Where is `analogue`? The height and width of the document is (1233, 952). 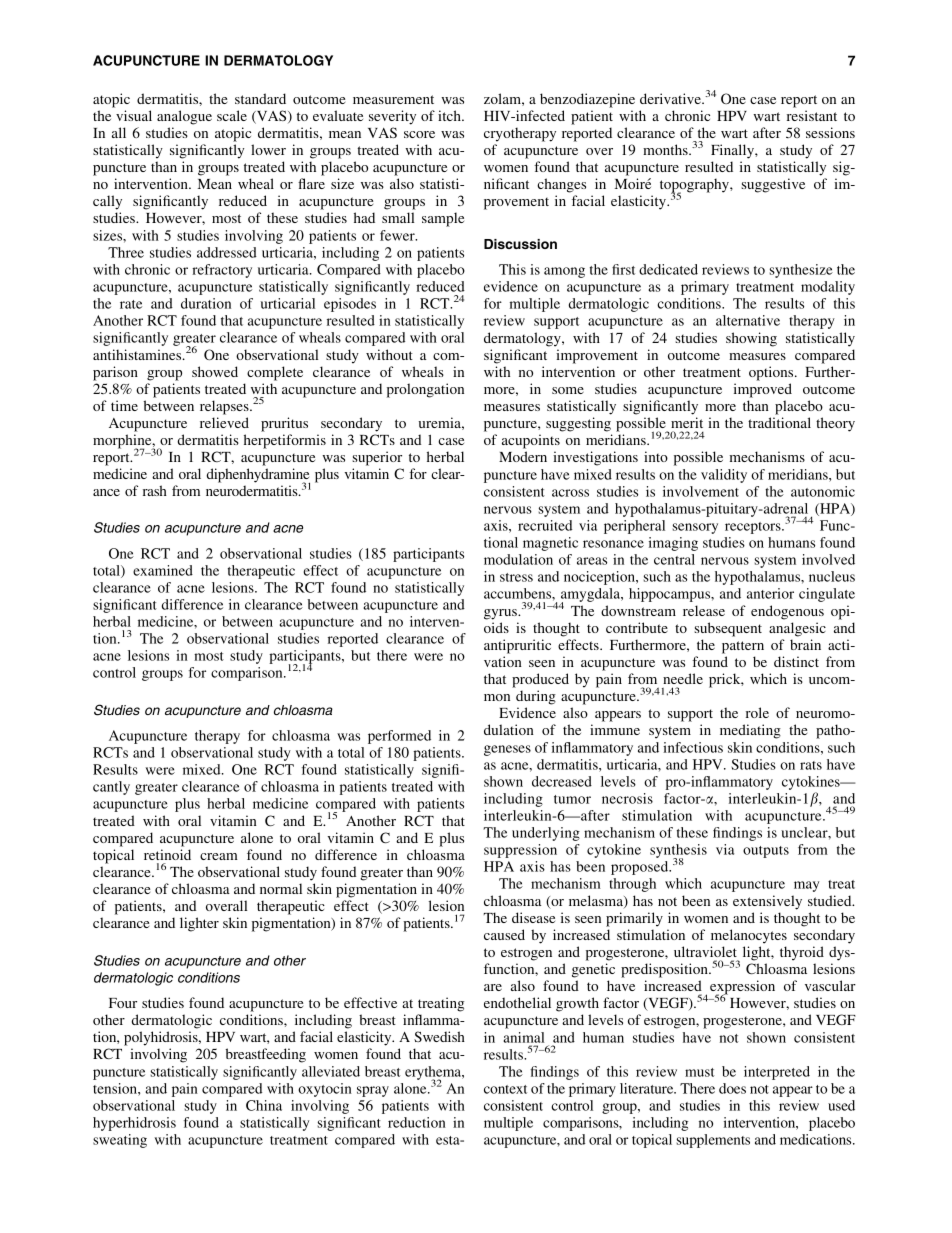
analogue is located at coordinates (184, 117).
